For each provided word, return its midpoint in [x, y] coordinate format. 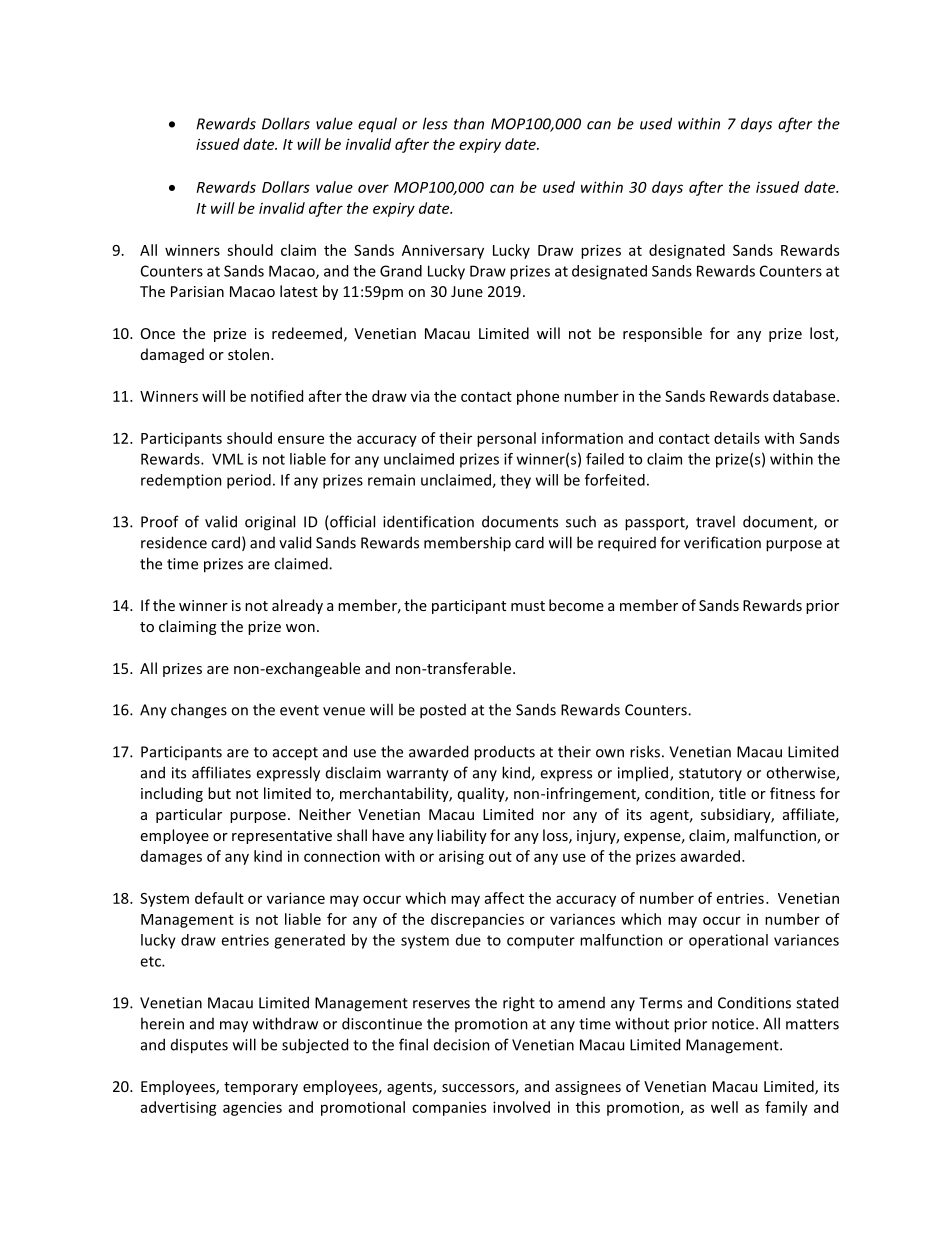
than [469, 123]
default [219, 898]
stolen [250, 354]
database [805, 396]
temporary [261, 1088]
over [373, 188]
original [270, 523]
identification [428, 521]
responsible [662, 334]
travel [715, 521]
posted [443, 711]
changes [199, 711]
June [467, 291]
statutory [710, 774]
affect [504, 898]
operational [728, 941]
